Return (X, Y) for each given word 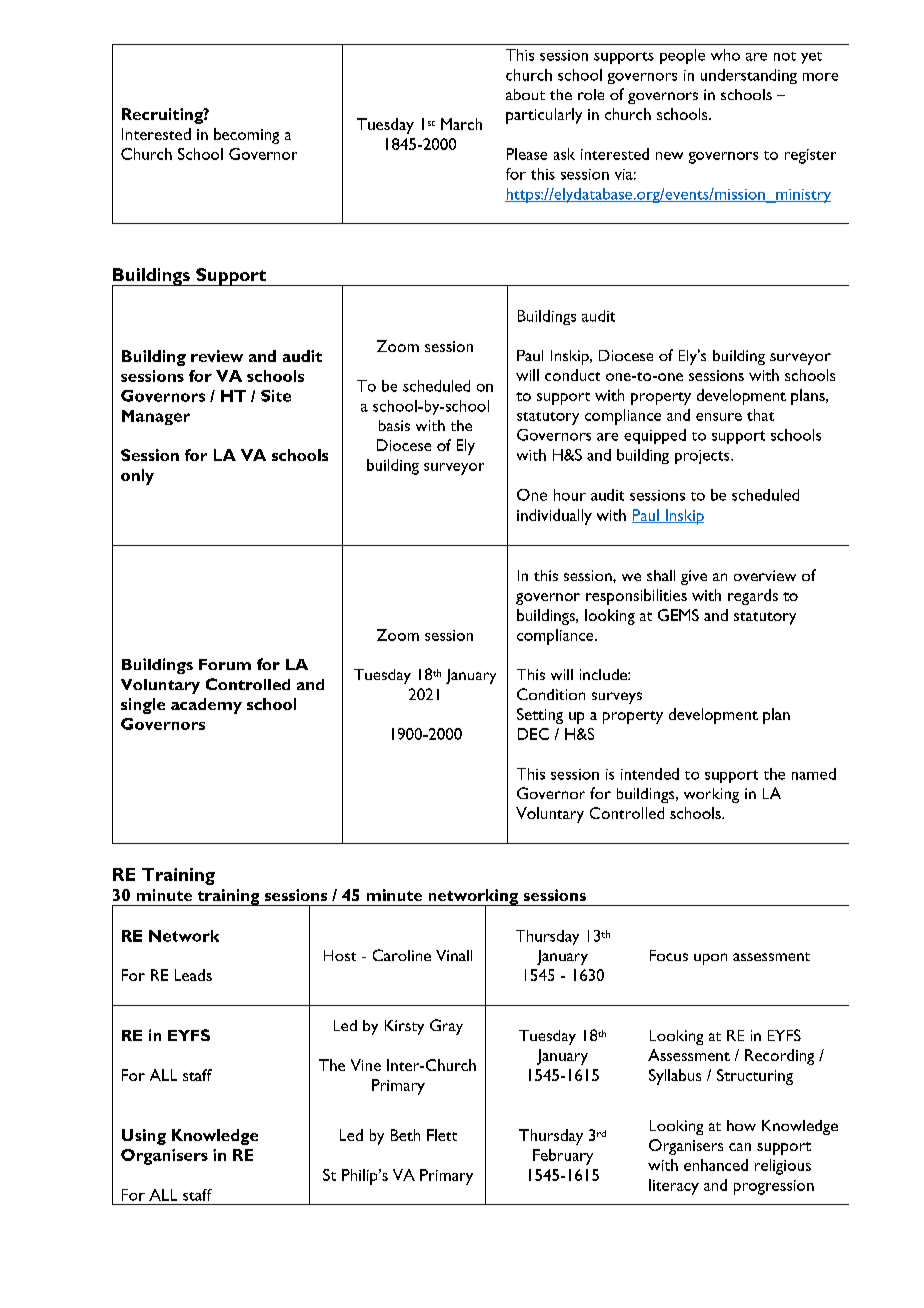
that (760, 415)
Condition (551, 694)
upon (710, 959)
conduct (572, 375)
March (461, 124)
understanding (749, 76)
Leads (193, 975)
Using (144, 1137)
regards (753, 597)
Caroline (402, 955)
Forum (225, 664)
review (217, 356)
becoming (246, 136)
